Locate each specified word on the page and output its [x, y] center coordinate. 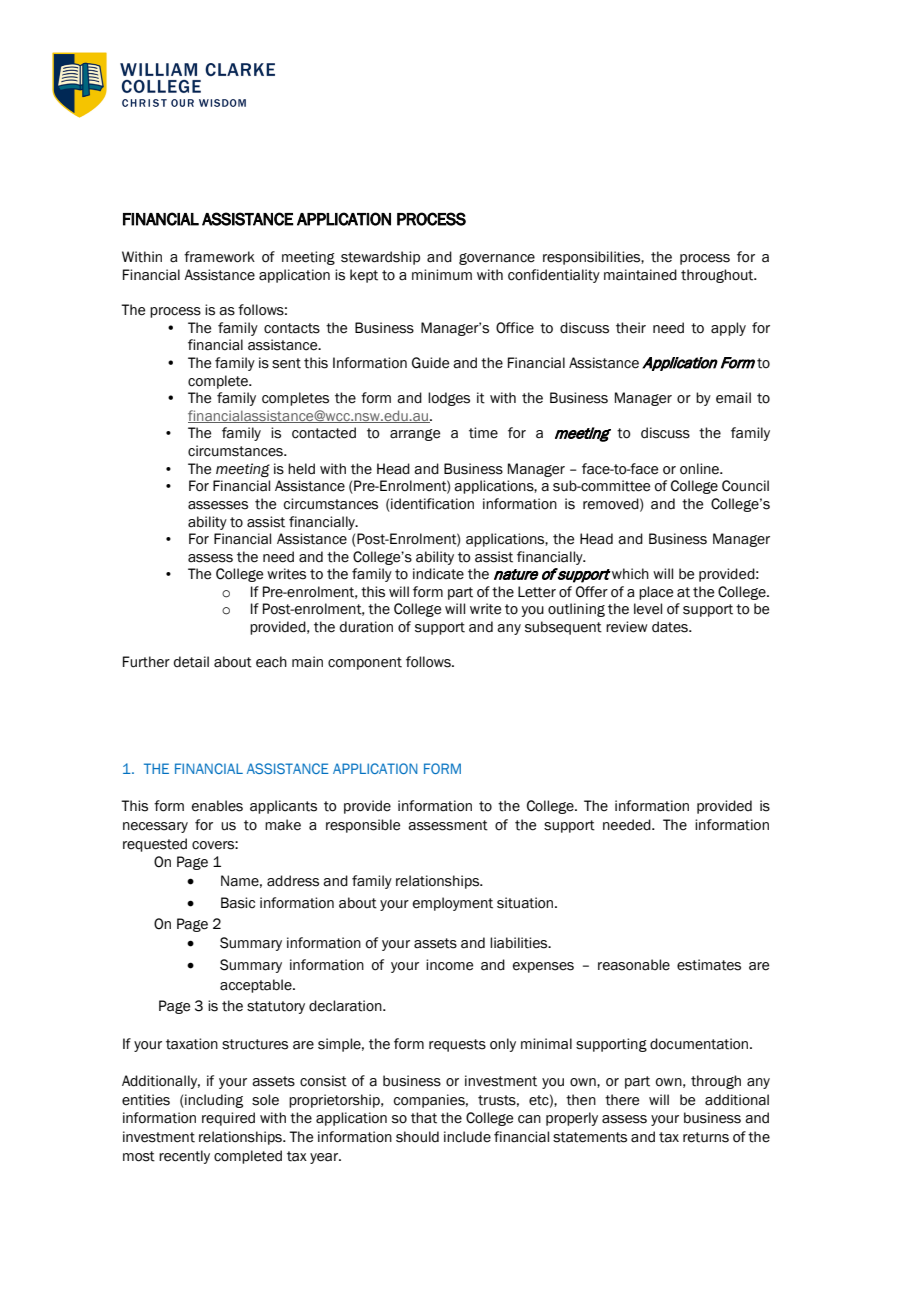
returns [706, 1137]
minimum [442, 275]
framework [219, 257]
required [228, 1119]
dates [671, 627]
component [365, 663]
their [631, 328]
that [424, 1118]
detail [191, 662]
